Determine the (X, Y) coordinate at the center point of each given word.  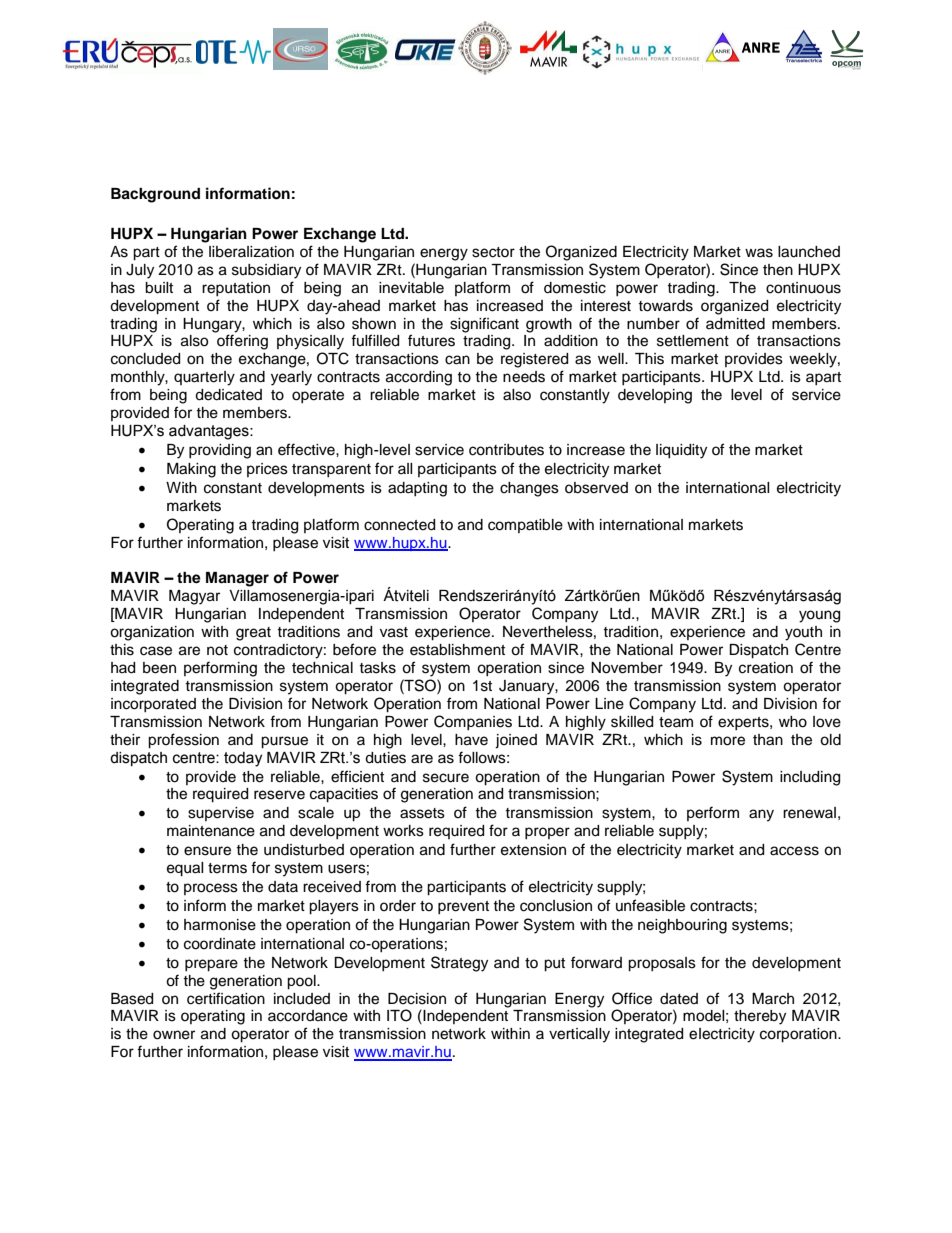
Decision (417, 999)
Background (155, 195)
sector (493, 252)
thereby (760, 1017)
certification (226, 998)
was (759, 253)
